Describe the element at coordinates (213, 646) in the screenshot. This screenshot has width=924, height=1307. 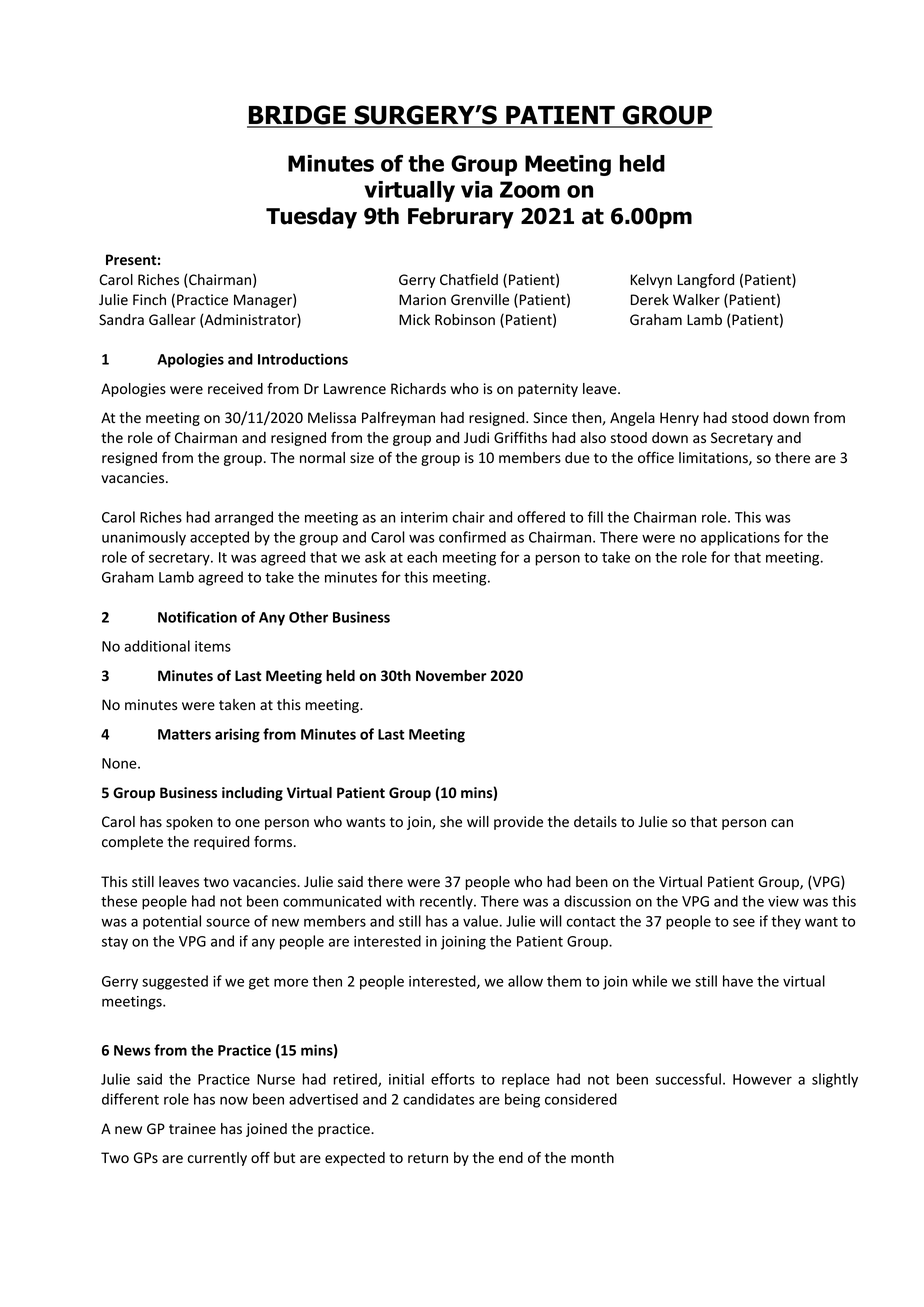
I see `items` at that location.
